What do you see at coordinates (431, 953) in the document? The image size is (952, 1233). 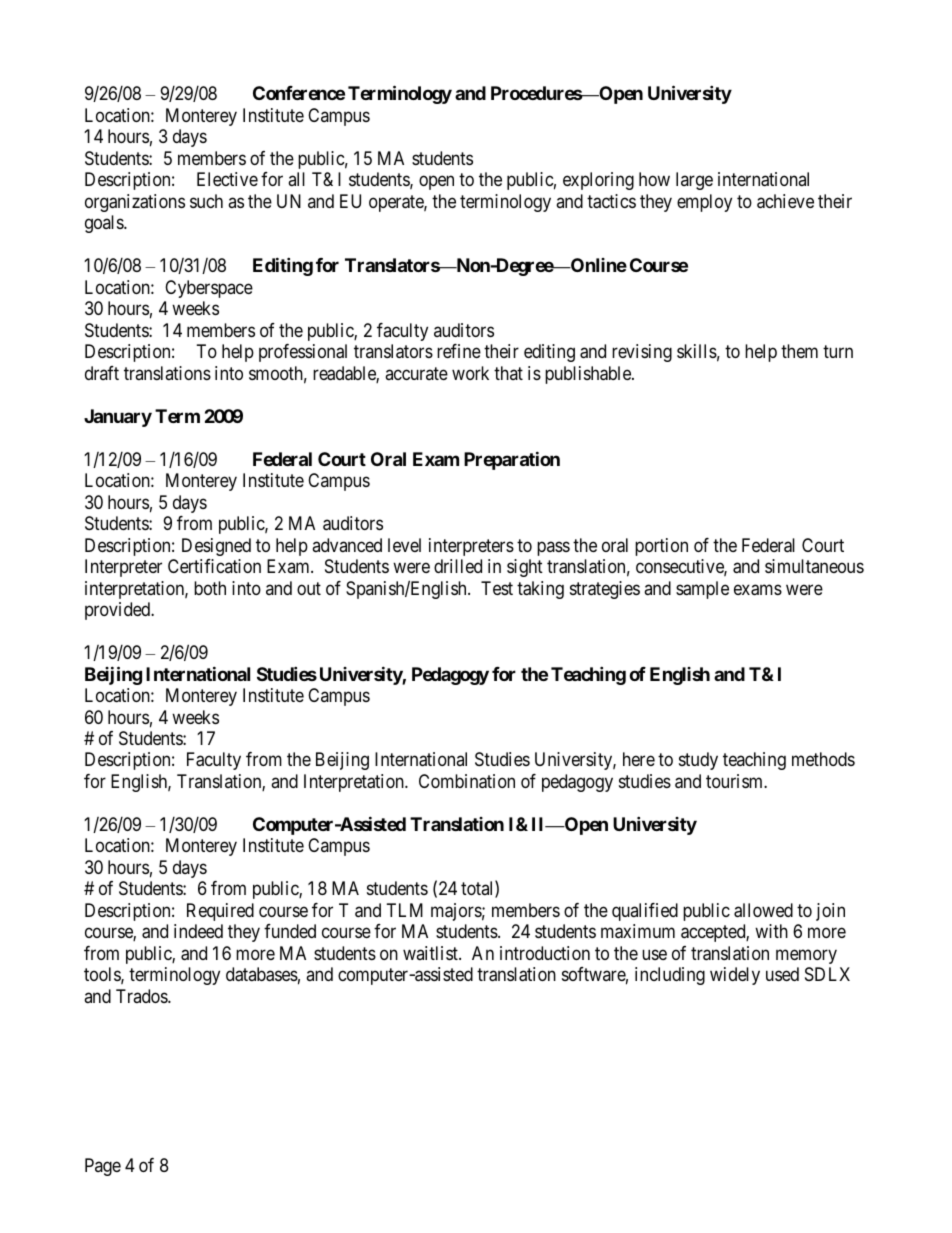 I see `waitlist` at bounding box center [431, 953].
